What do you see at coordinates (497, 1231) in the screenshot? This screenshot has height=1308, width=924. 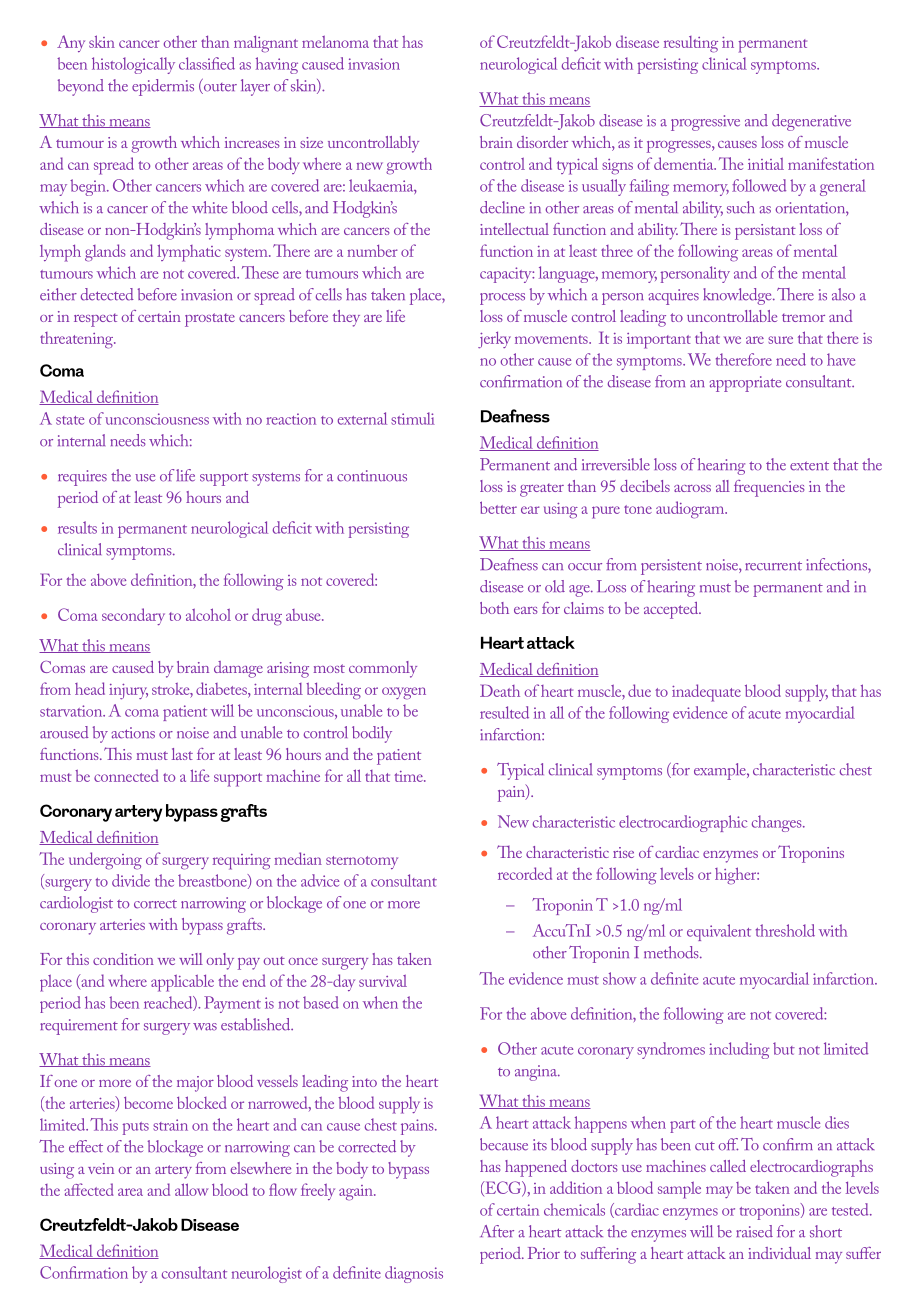 I see `After` at bounding box center [497, 1231].
